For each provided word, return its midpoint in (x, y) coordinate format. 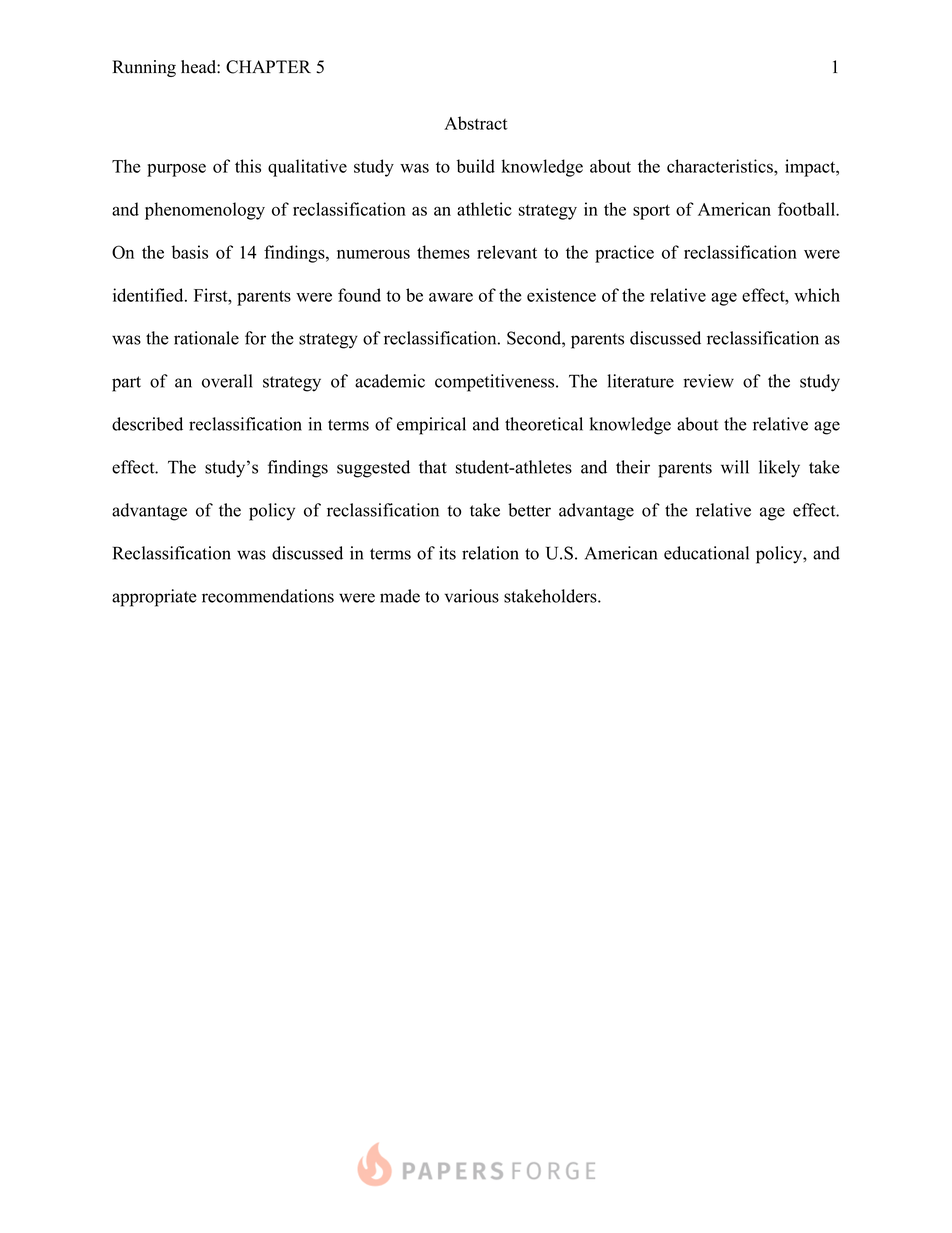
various (472, 596)
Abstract (476, 123)
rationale (206, 338)
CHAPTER (268, 67)
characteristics (721, 166)
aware (451, 297)
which (817, 295)
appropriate (154, 598)
